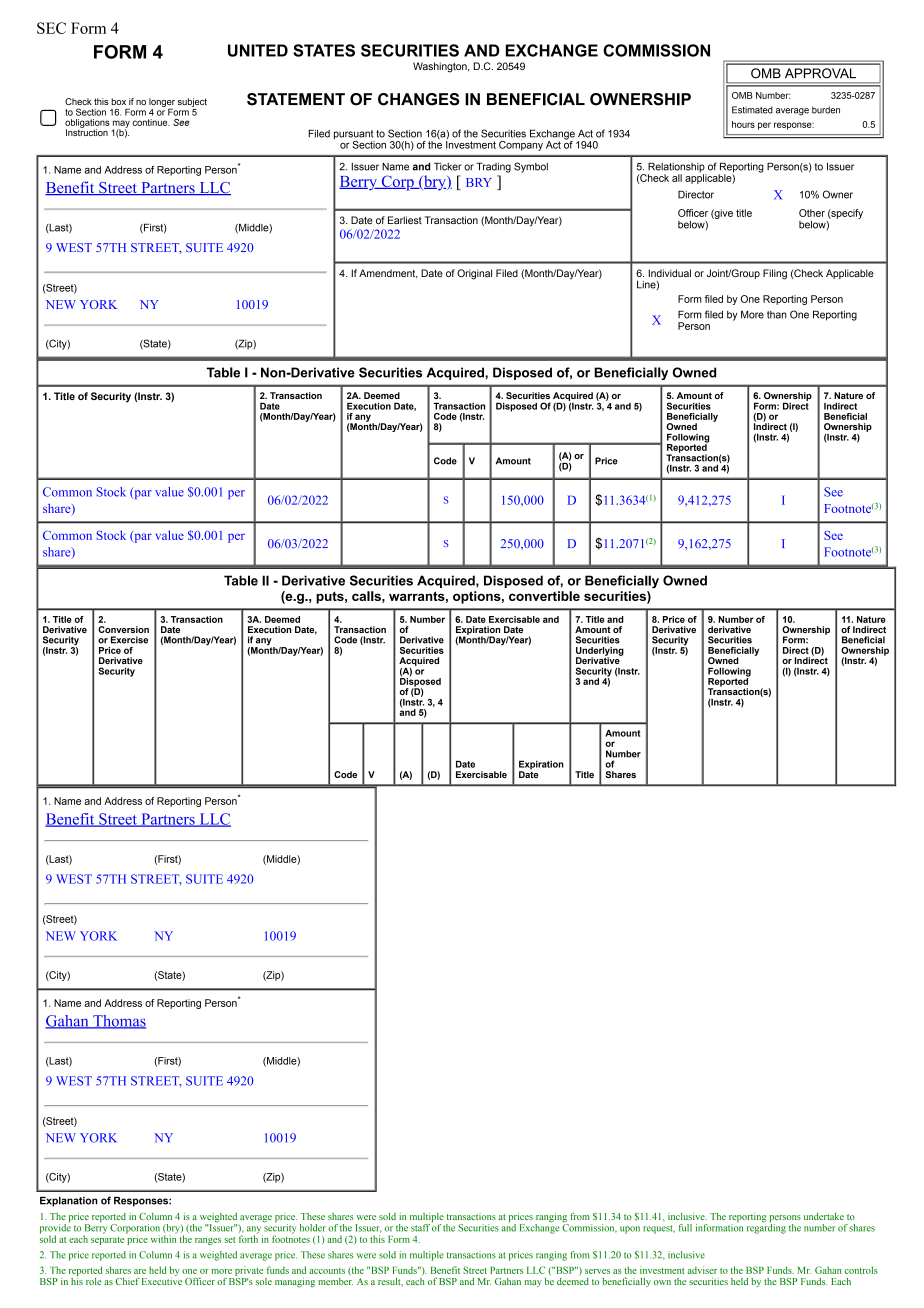  I want to click on longer, so click(162, 103).
